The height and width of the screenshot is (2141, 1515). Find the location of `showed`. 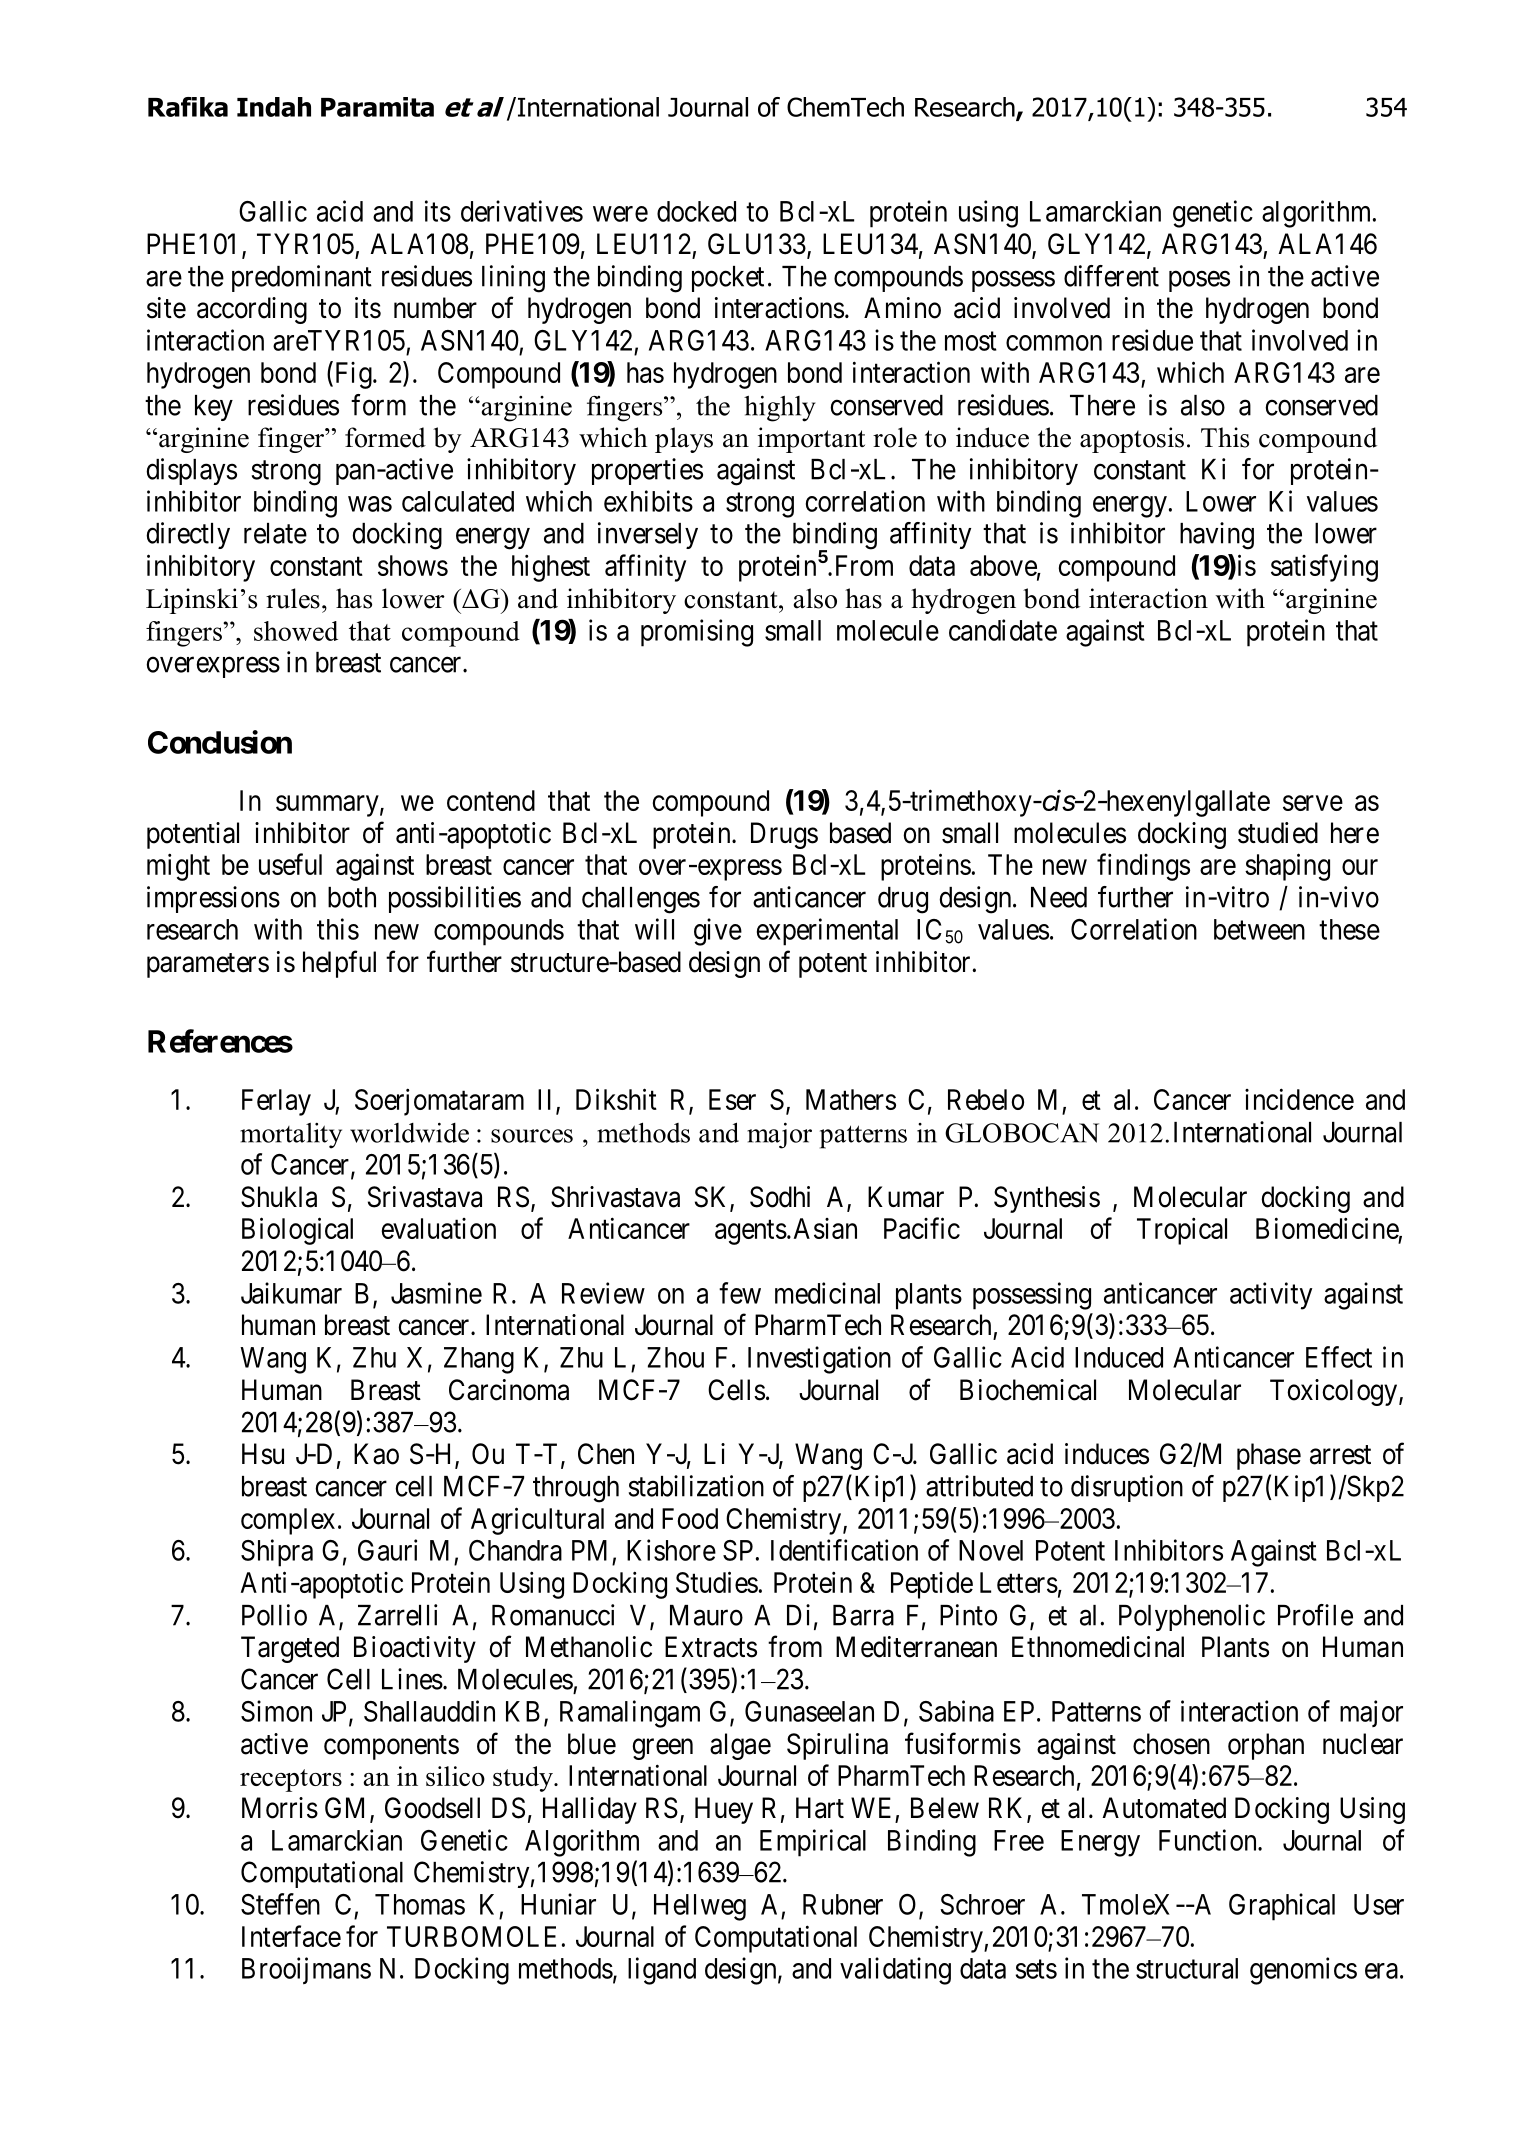

showed is located at coordinates (296, 631).
